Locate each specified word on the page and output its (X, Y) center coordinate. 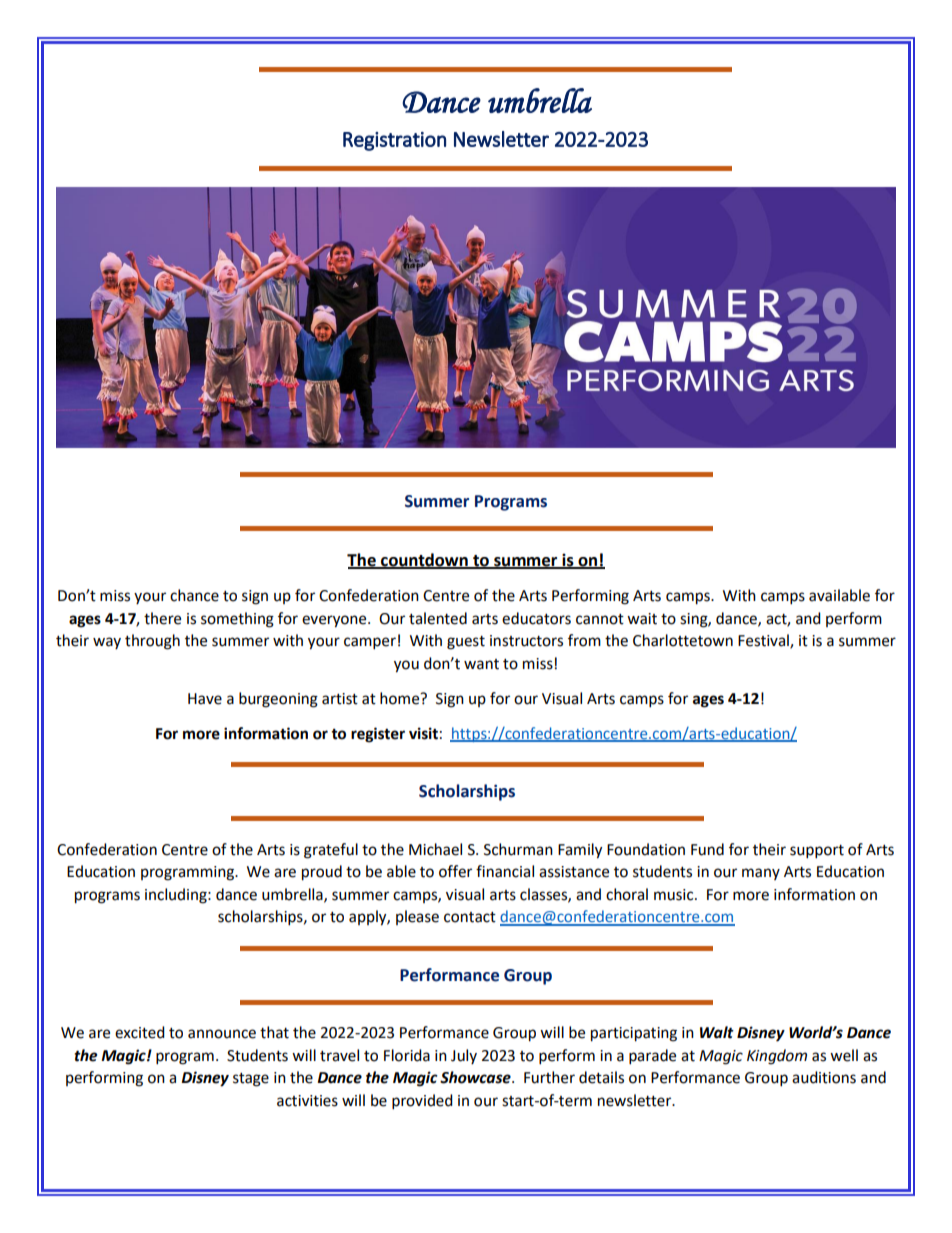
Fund (707, 849)
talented (438, 618)
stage (251, 1080)
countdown (424, 560)
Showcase (476, 1077)
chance (194, 595)
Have (205, 699)
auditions (824, 1077)
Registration (394, 141)
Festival (764, 641)
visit (423, 733)
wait (642, 619)
